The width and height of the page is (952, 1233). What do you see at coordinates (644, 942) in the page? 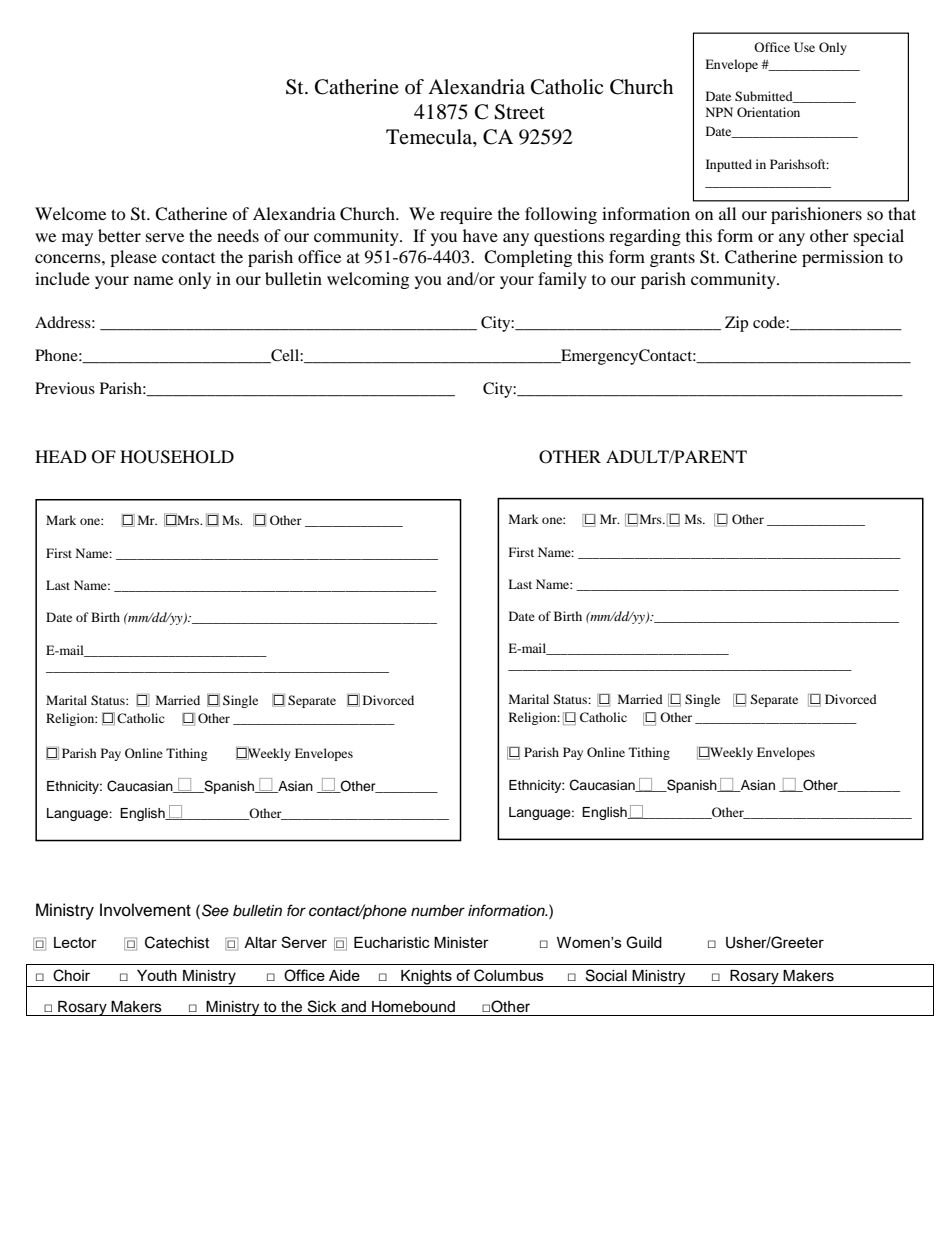
I see `Guild` at bounding box center [644, 942].
